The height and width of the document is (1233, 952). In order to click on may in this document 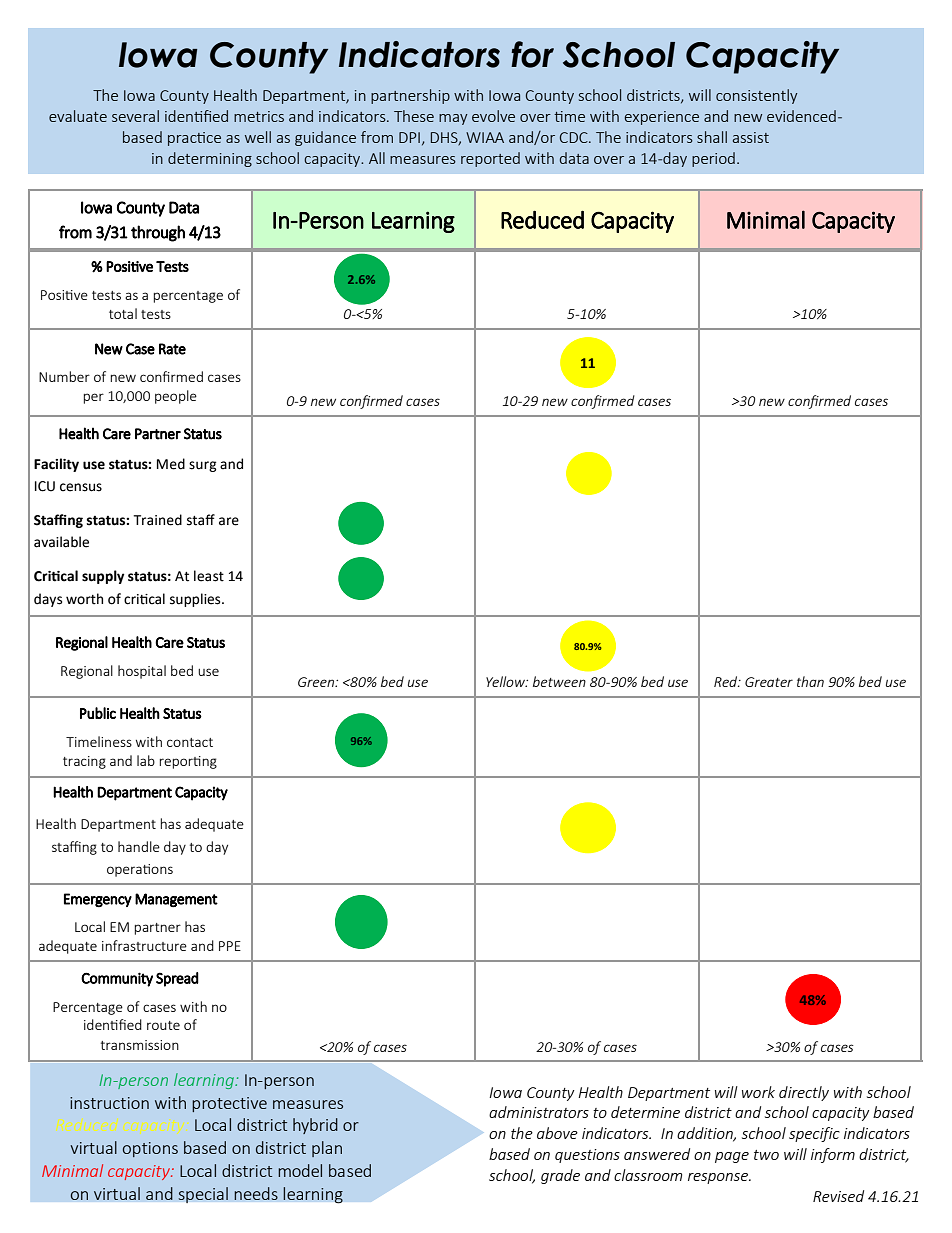, I will do `click(453, 119)`.
